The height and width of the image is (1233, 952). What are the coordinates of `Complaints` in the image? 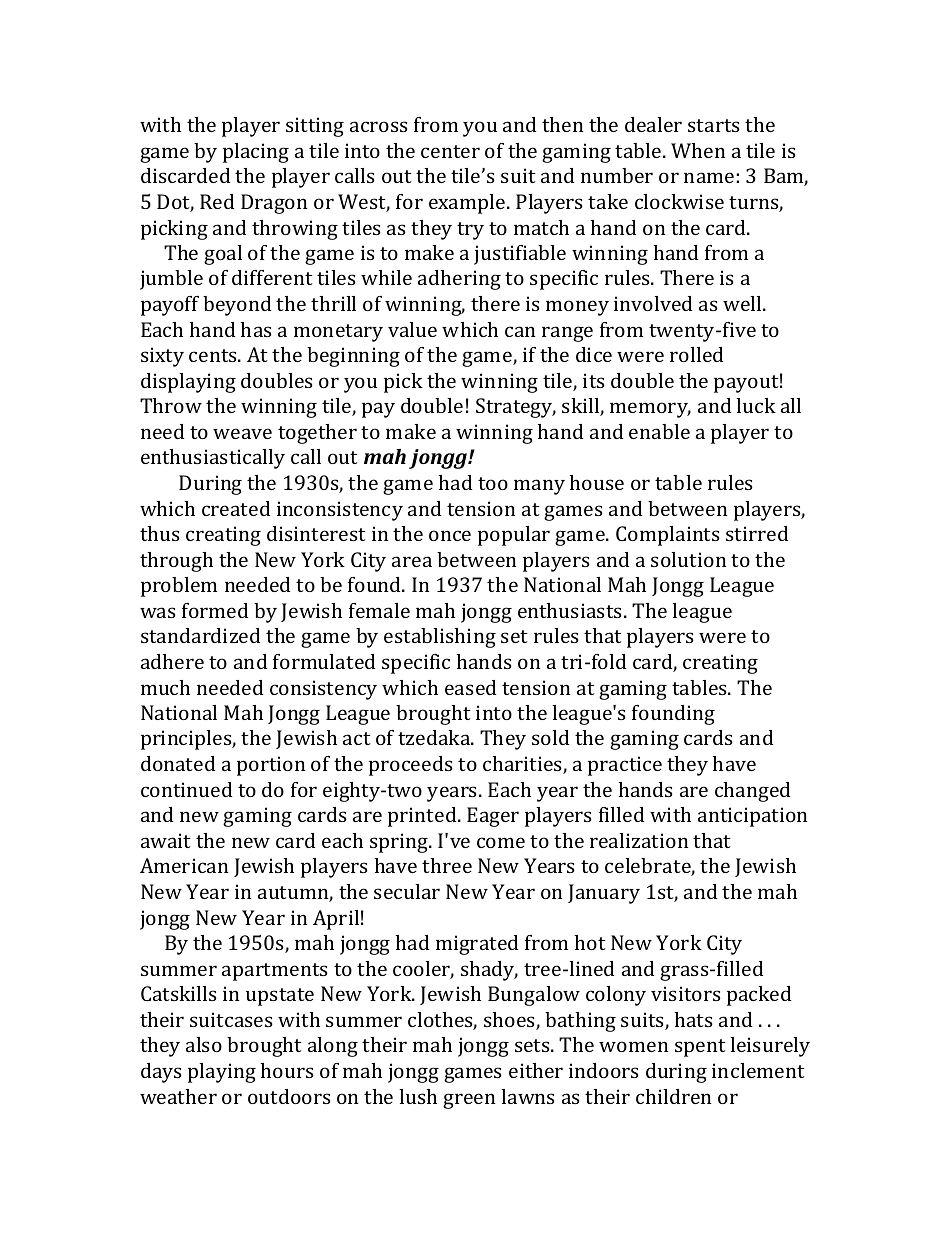 It's located at (668, 536).
